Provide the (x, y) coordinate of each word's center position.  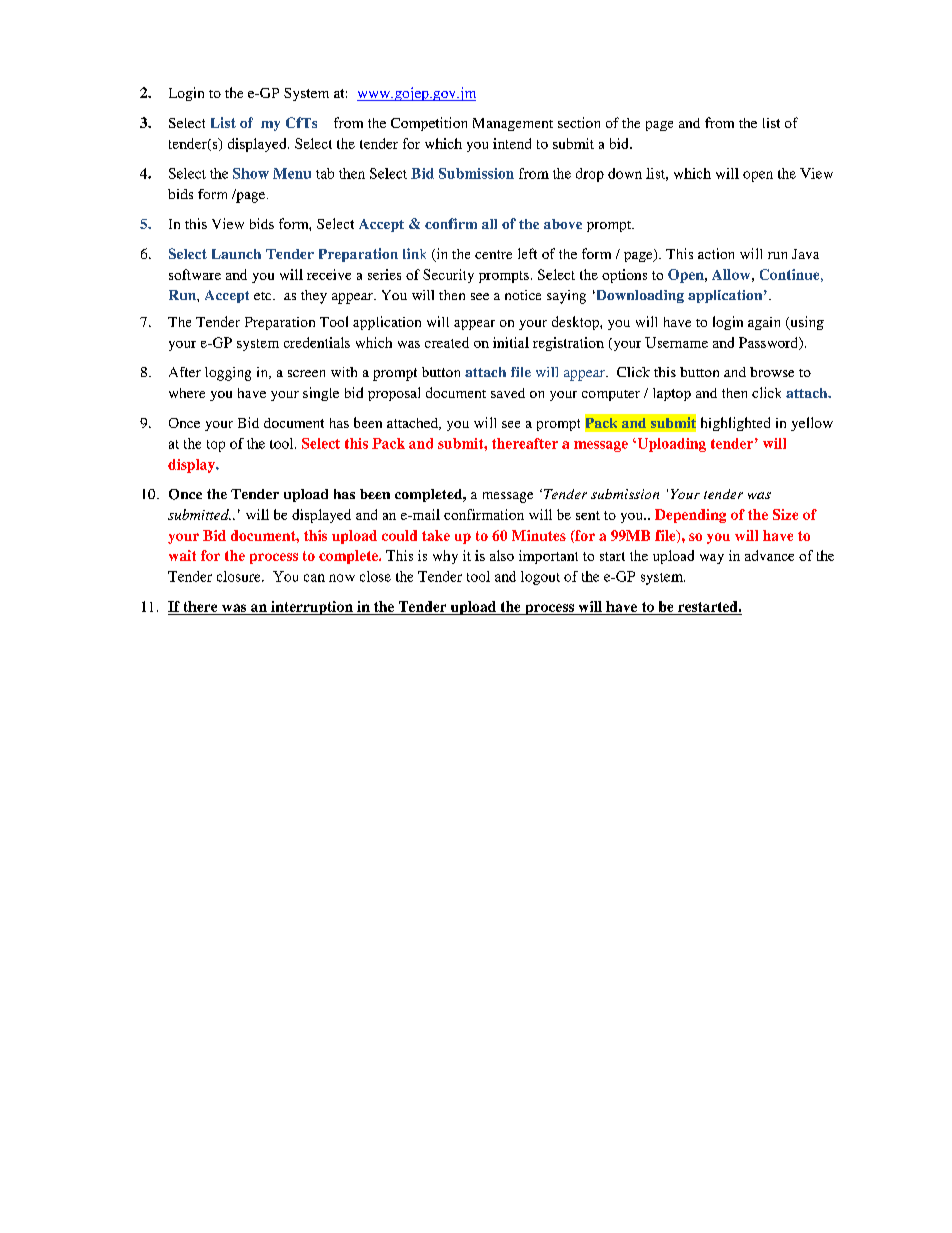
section (579, 122)
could (399, 535)
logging (228, 374)
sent (588, 515)
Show (251, 173)
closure (240, 576)
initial (511, 342)
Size (785, 514)
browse (772, 372)
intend (512, 143)
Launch (236, 254)
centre (493, 254)
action (716, 253)
